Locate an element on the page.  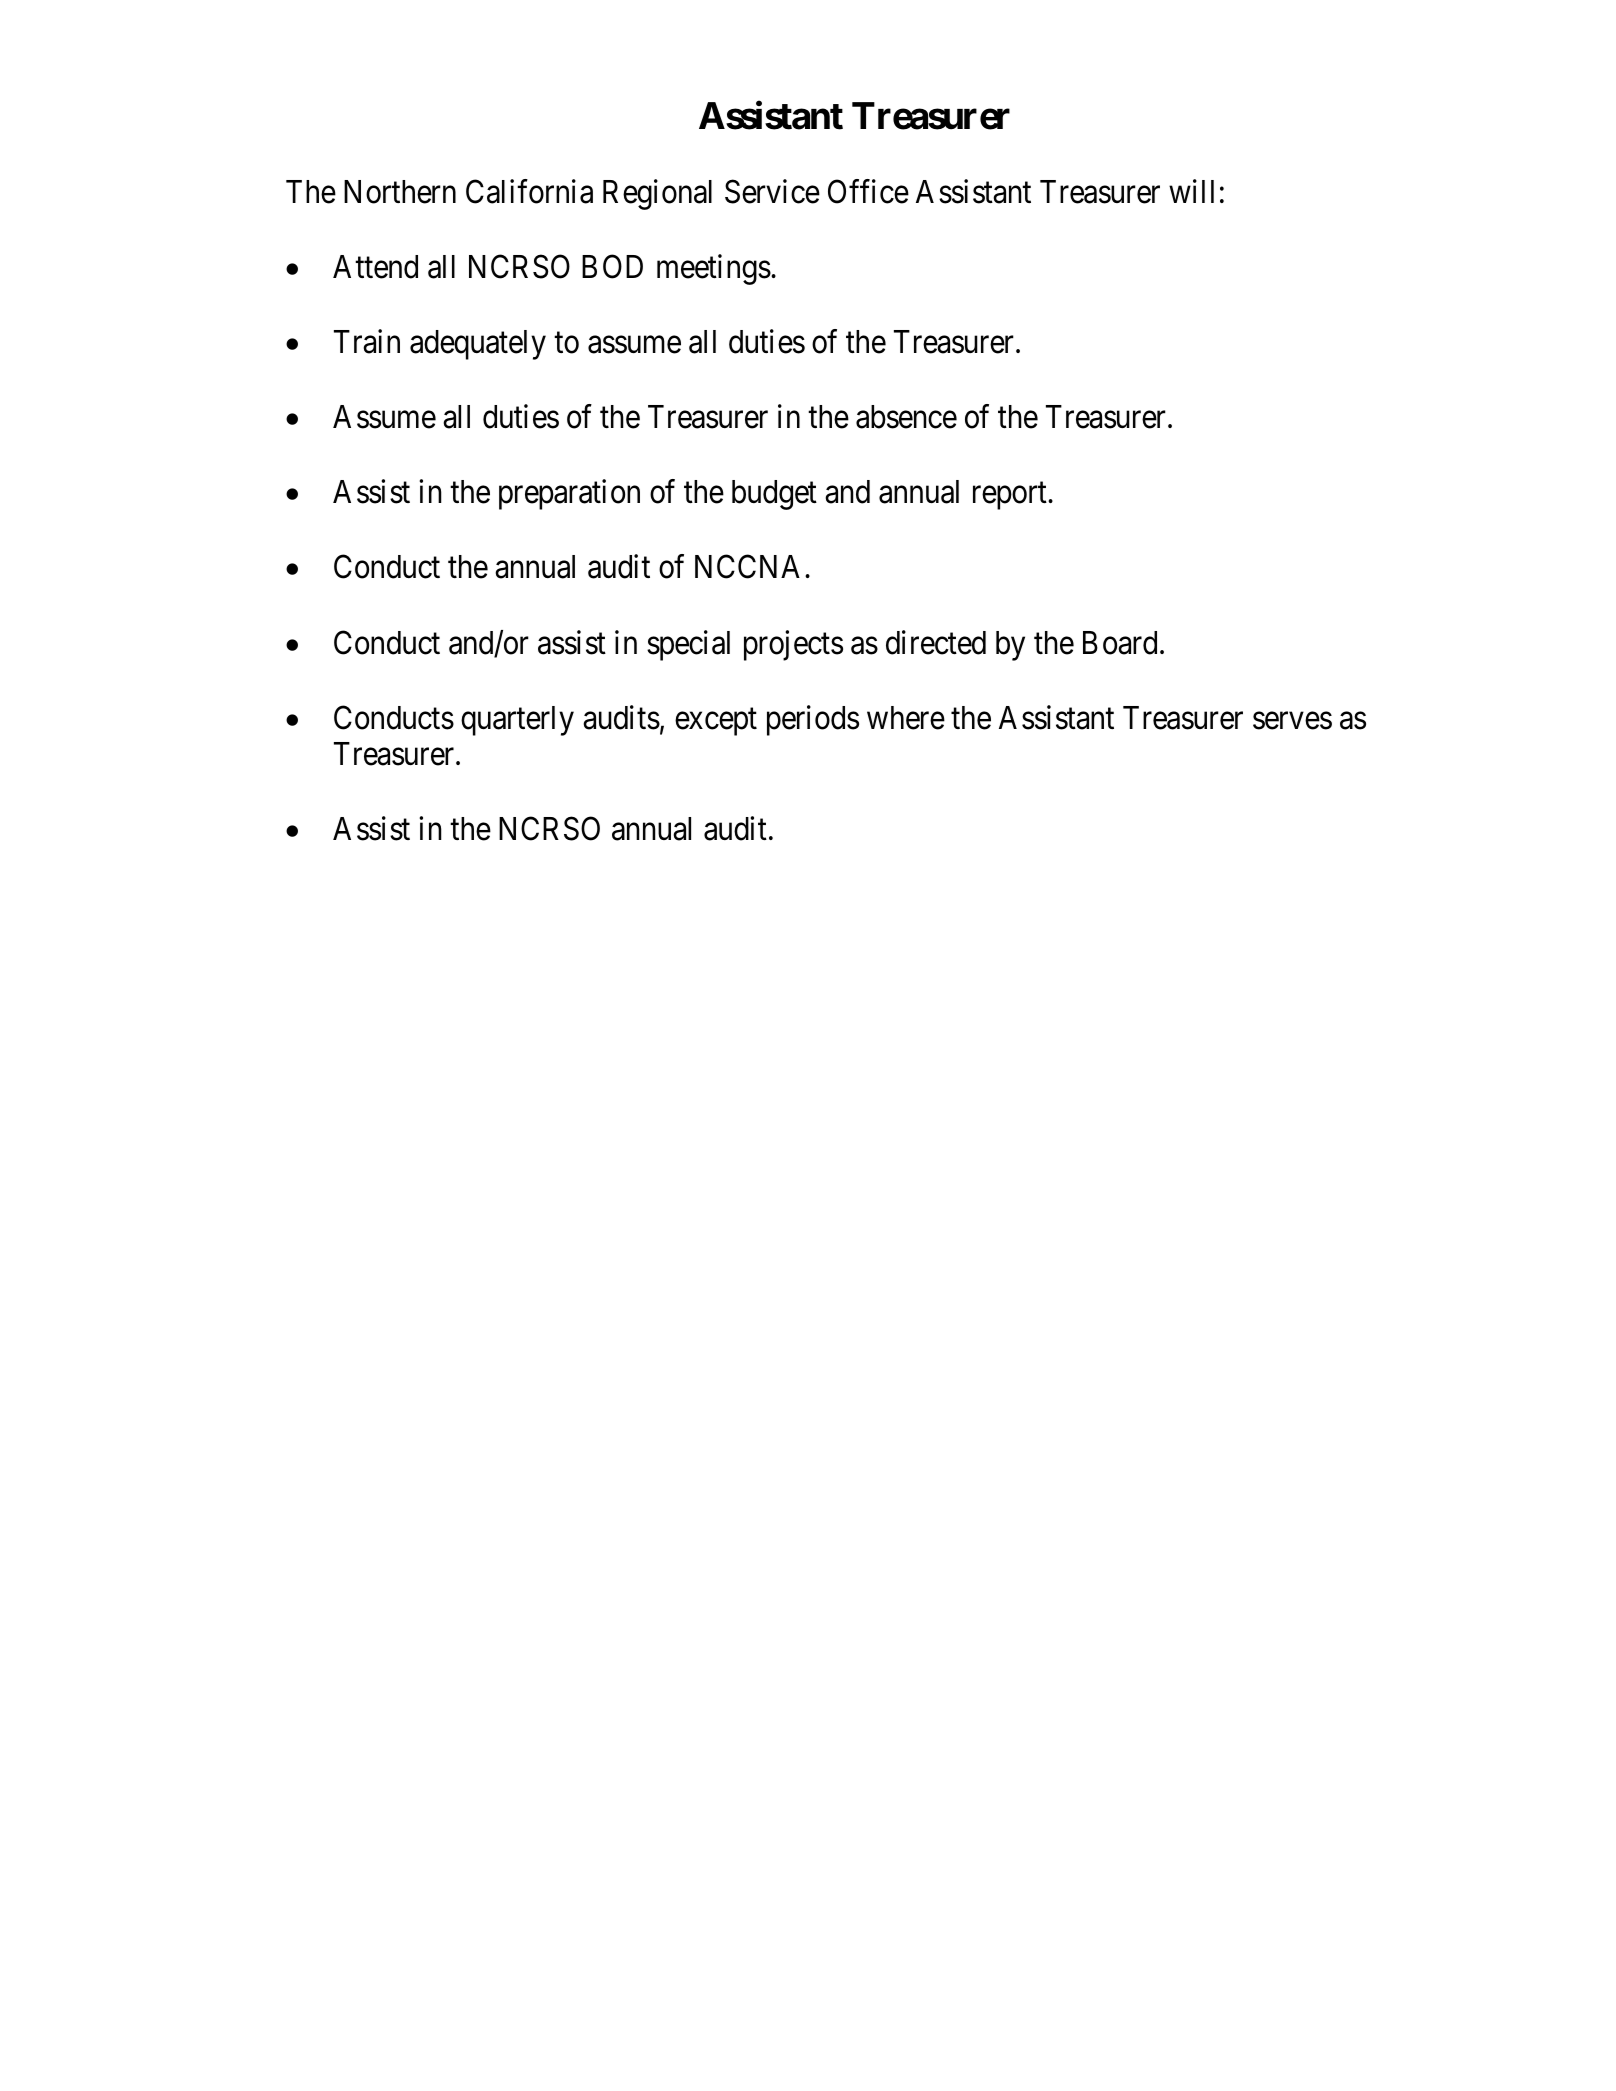
except is located at coordinates (716, 722).
